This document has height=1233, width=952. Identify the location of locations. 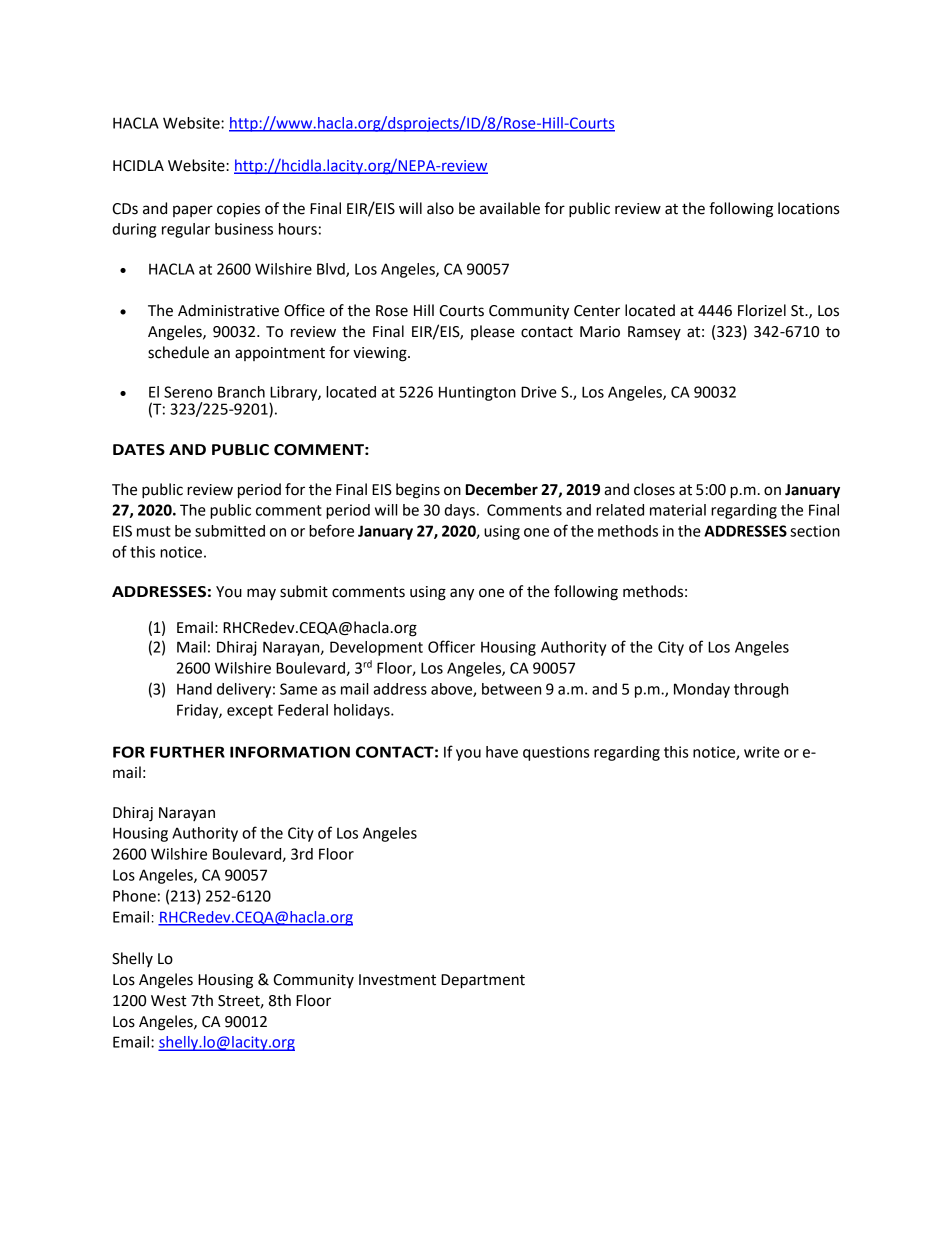
(808, 208).
